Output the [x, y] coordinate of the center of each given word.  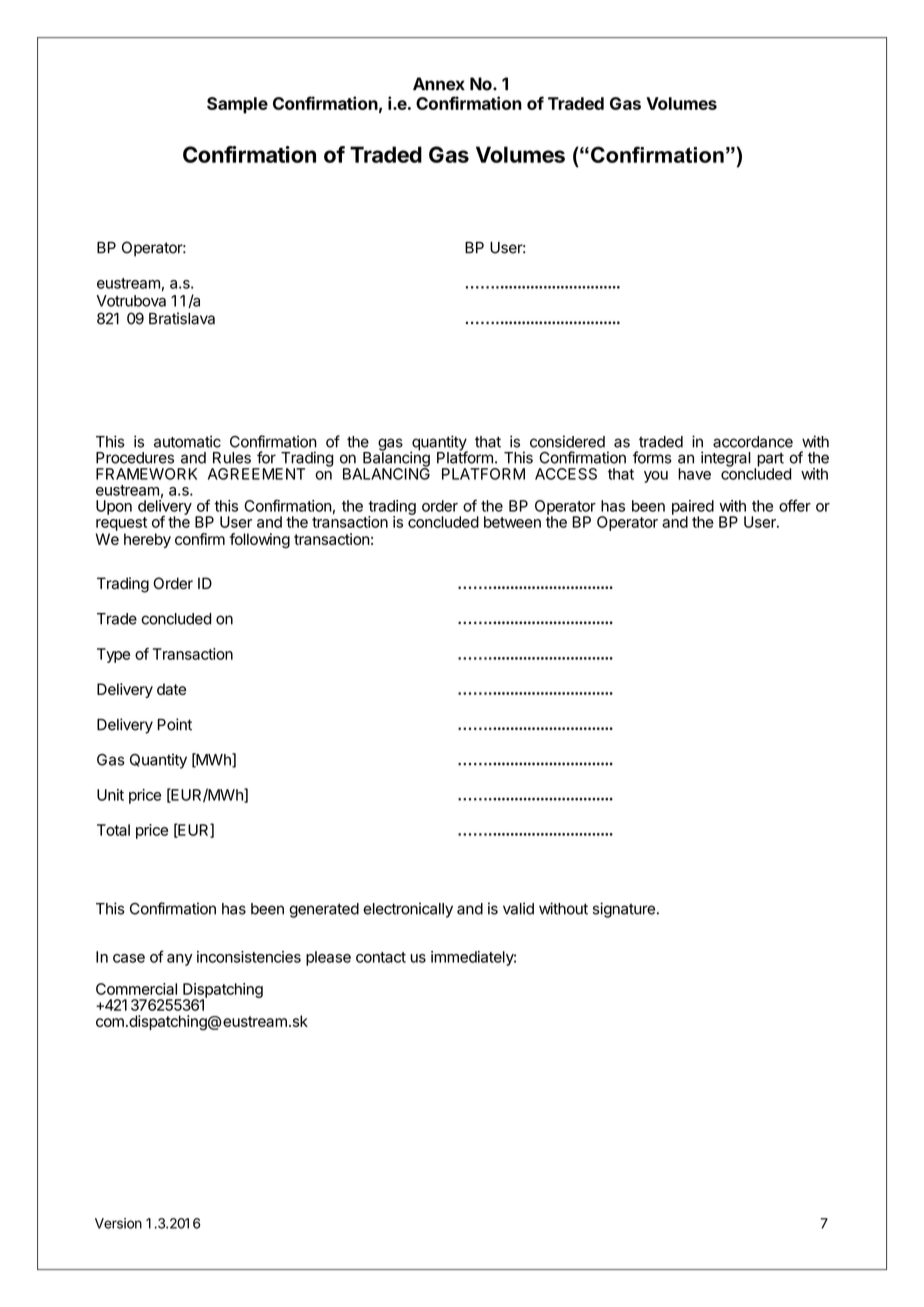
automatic [187, 441]
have [694, 474]
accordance [753, 442]
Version [118, 1223]
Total [113, 830]
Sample [237, 105]
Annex [439, 84]
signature [624, 910]
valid [518, 908]
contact [381, 957]
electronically [408, 910]
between [512, 522]
